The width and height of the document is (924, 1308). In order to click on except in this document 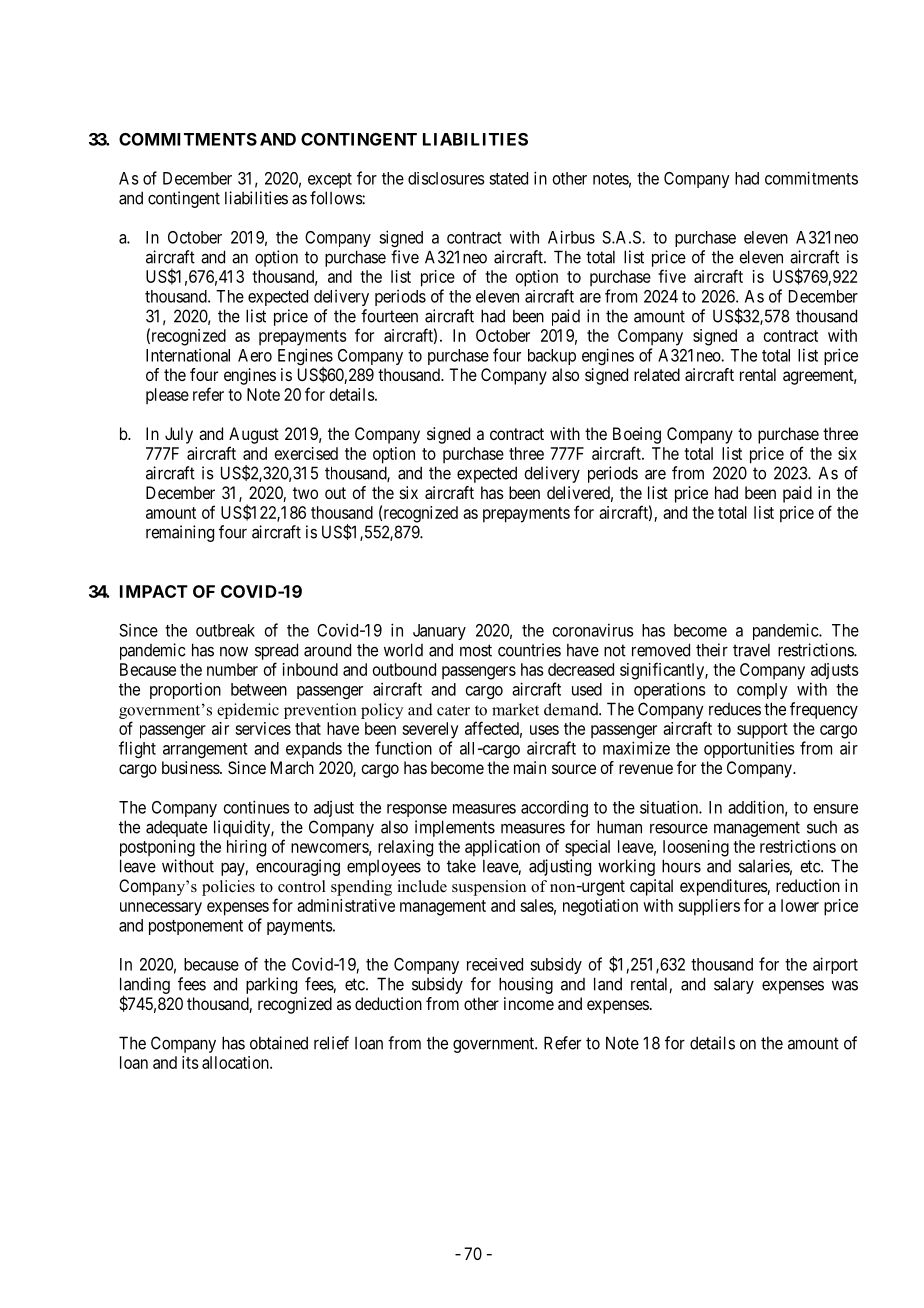, I will do `click(330, 180)`.
